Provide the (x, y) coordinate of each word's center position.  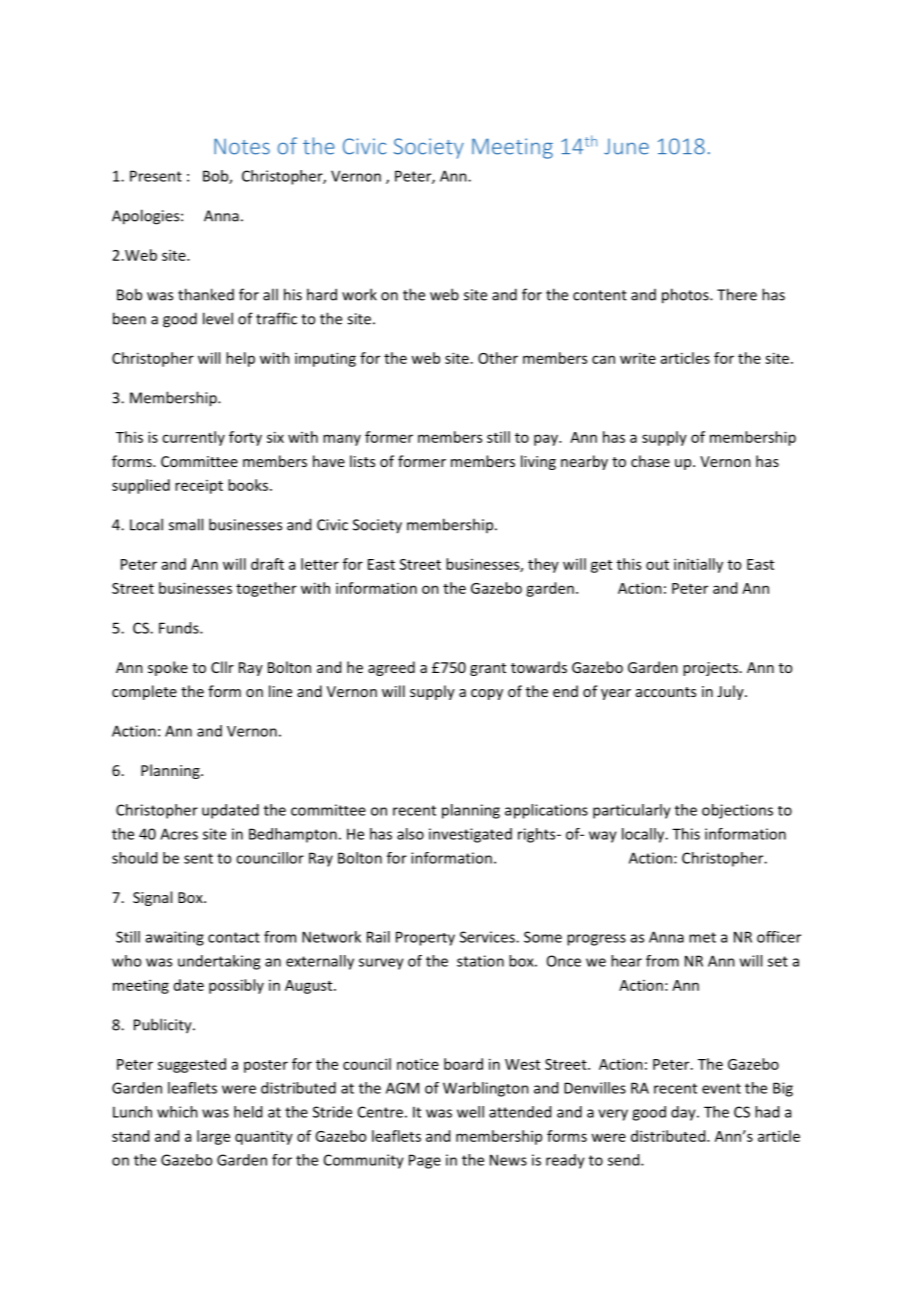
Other (498, 358)
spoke (168, 668)
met (702, 937)
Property (425, 938)
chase (650, 461)
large (213, 1137)
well (470, 1112)
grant (488, 669)
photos (686, 296)
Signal (152, 898)
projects (710, 669)
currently (193, 438)
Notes (242, 146)
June (626, 147)
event (721, 1088)
